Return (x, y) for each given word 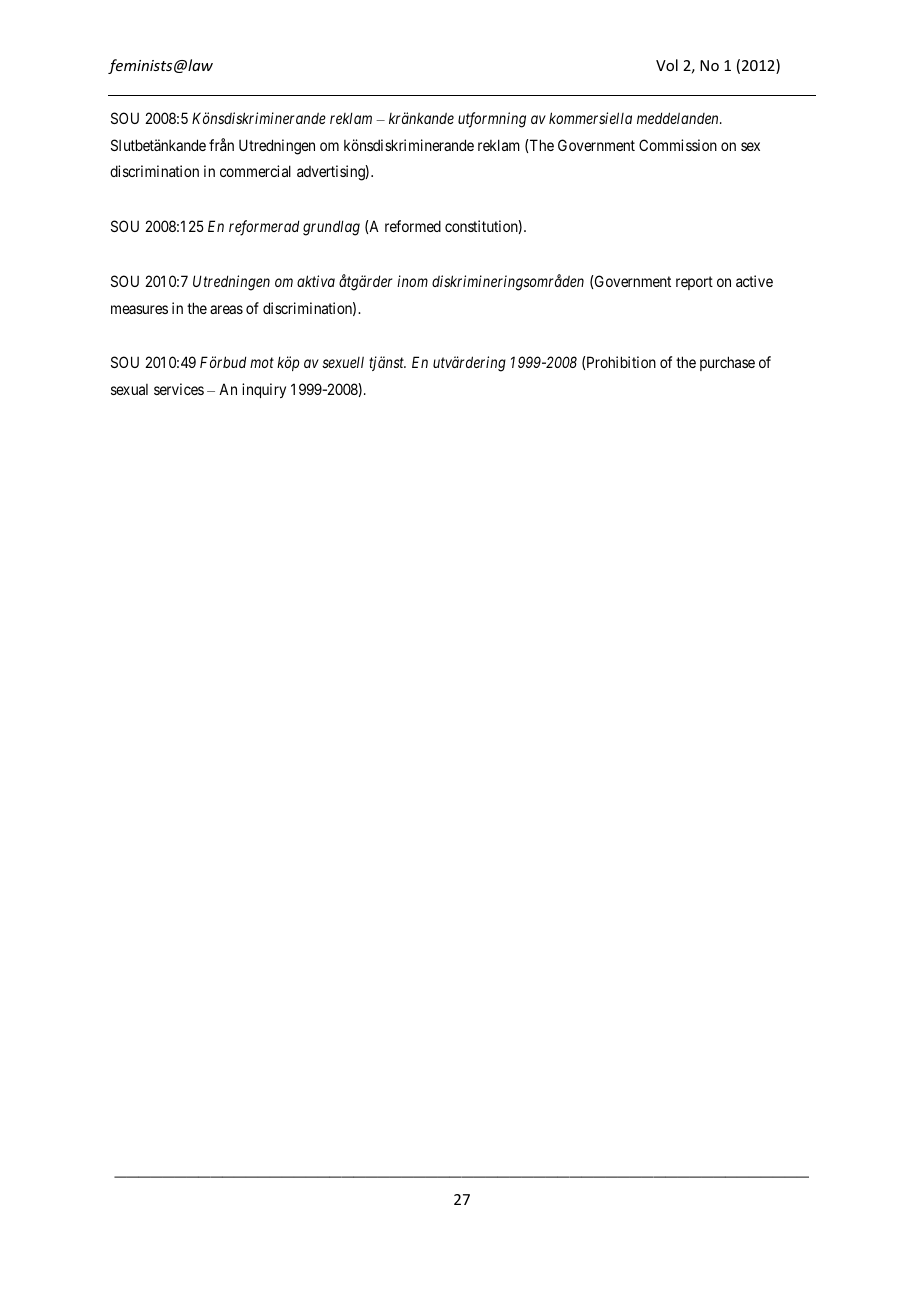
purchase (727, 363)
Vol (667, 65)
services (179, 389)
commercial (255, 171)
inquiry (264, 390)
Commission (678, 145)
